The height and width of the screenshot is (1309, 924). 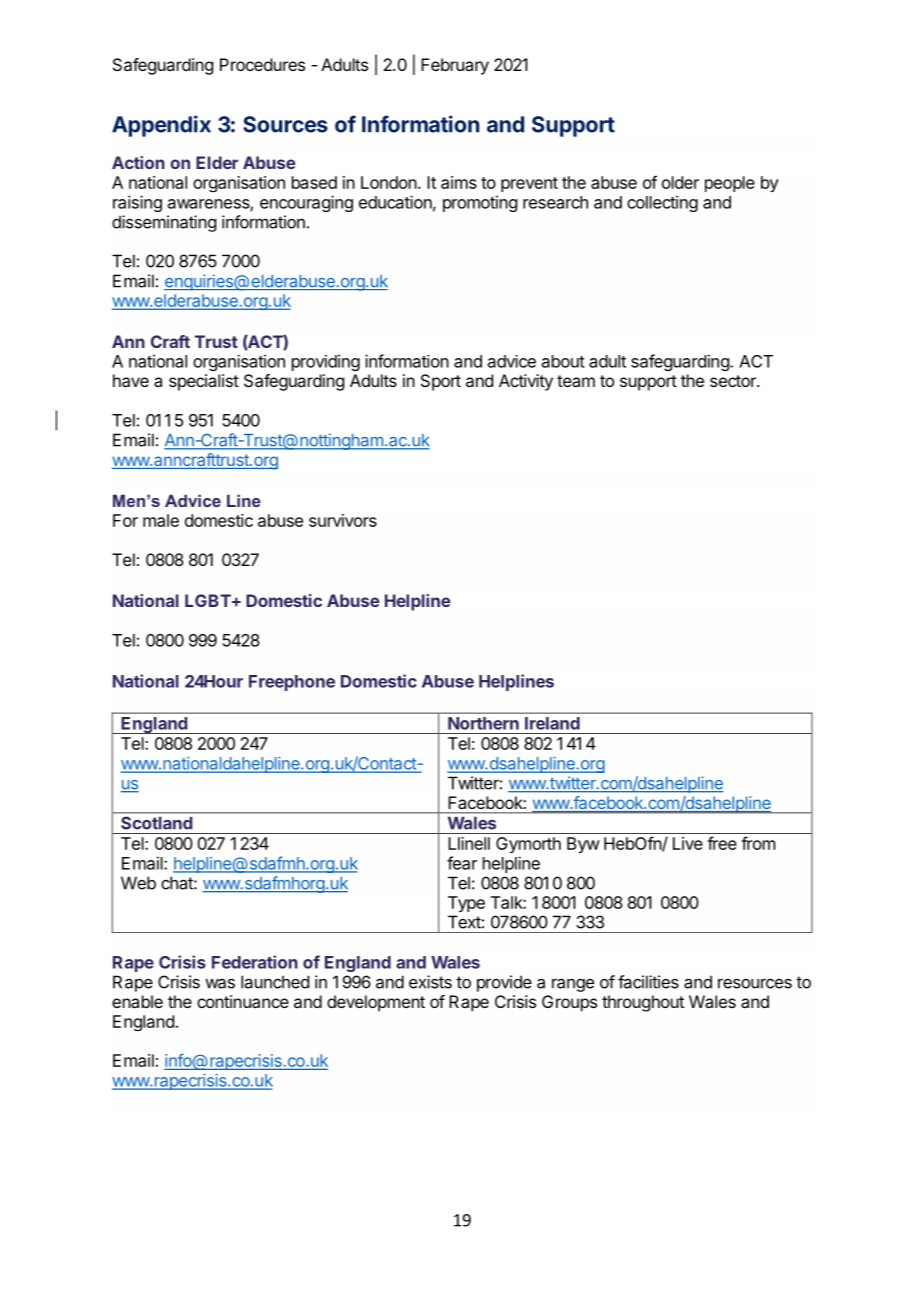 What do you see at coordinates (734, 381) in the screenshot?
I see `sector` at bounding box center [734, 381].
